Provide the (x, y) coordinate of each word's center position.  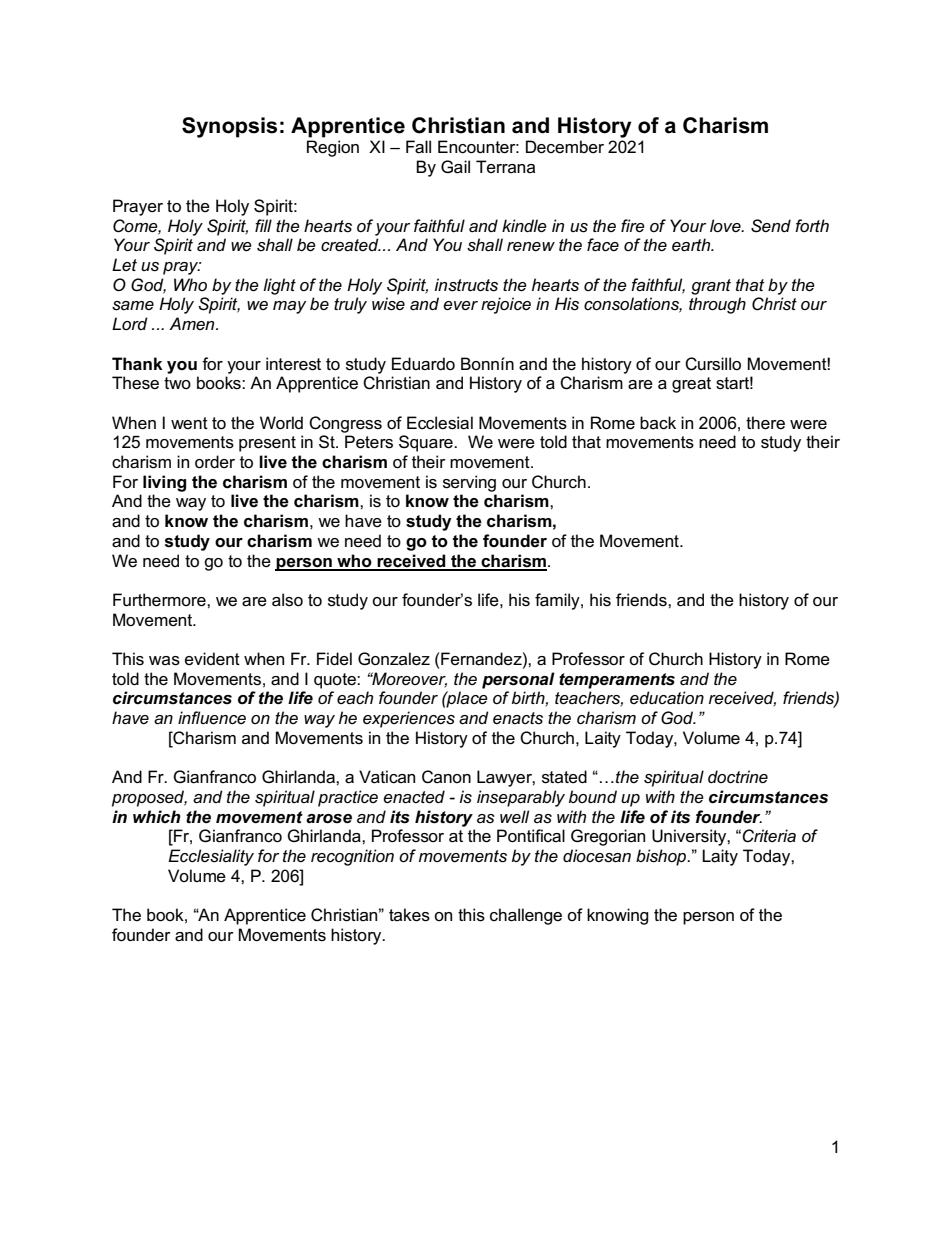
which (157, 816)
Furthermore (160, 600)
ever (460, 306)
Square (427, 443)
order (215, 462)
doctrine (738, 776)
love (726, 225)
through (717, 305)
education (667, 697)
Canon (446, 777)
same (133, 306)
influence (212, 718)
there (765, 423)
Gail (455, 167)
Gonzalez (394, 659)
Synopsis (229, 127)
